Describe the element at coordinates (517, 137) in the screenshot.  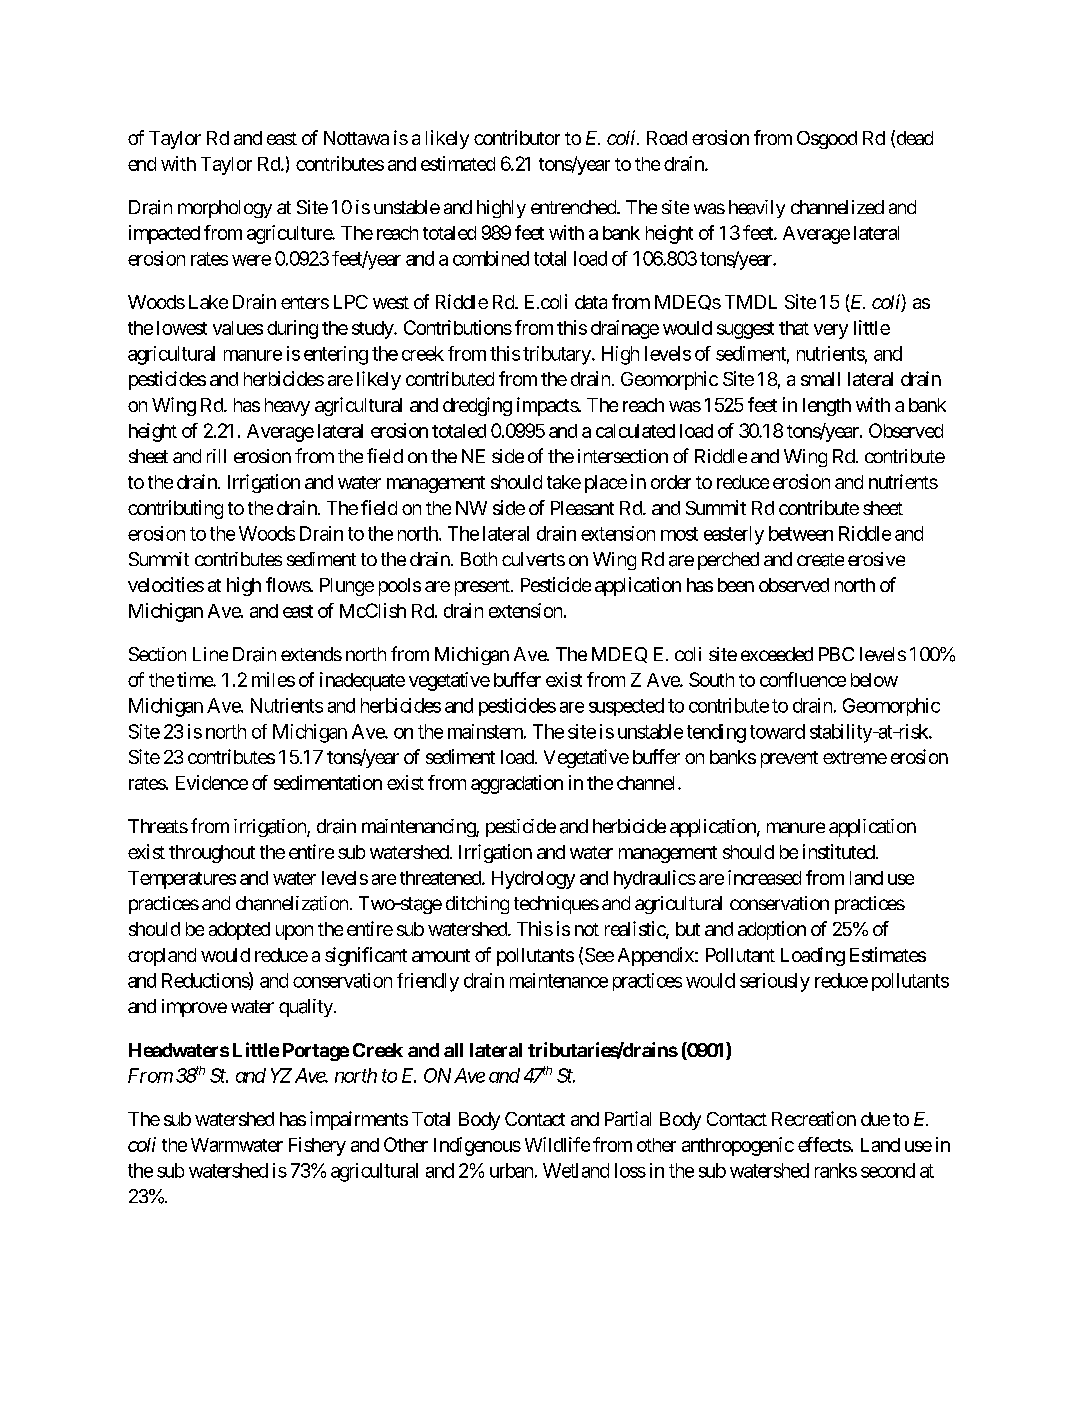
I see `contributor` at that location.
